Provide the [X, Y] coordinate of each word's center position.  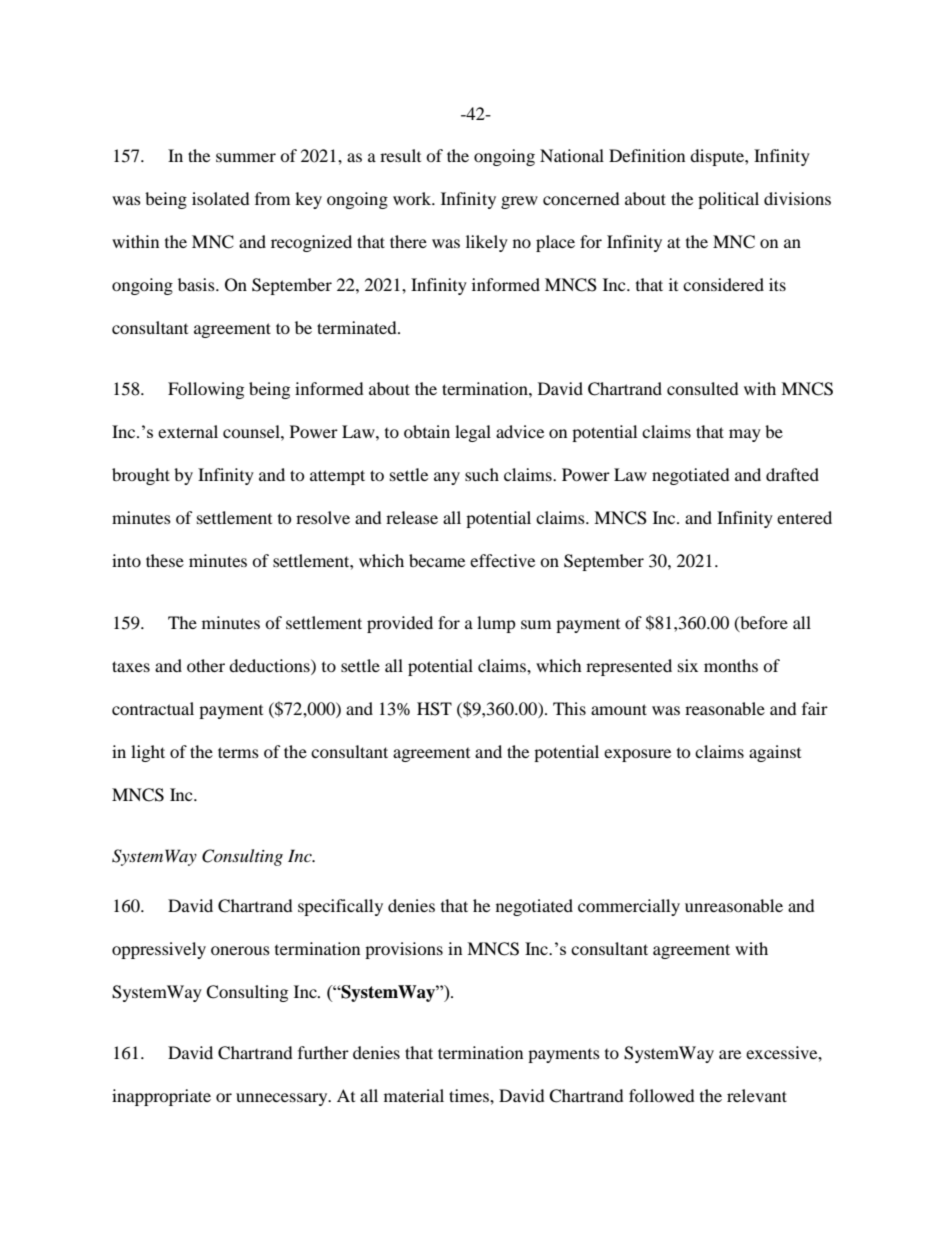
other [206, 665]
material [414, 1095]
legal [473, 433]
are [730, 1054]
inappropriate [161, 1097]
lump [496, 624]
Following [206, 390]
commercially [629, 907]
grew [519, 202]
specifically [340, 907]
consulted [703, 388]
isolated [221, 198]
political [728, 200]
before [763, 623]
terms [238, 752]
